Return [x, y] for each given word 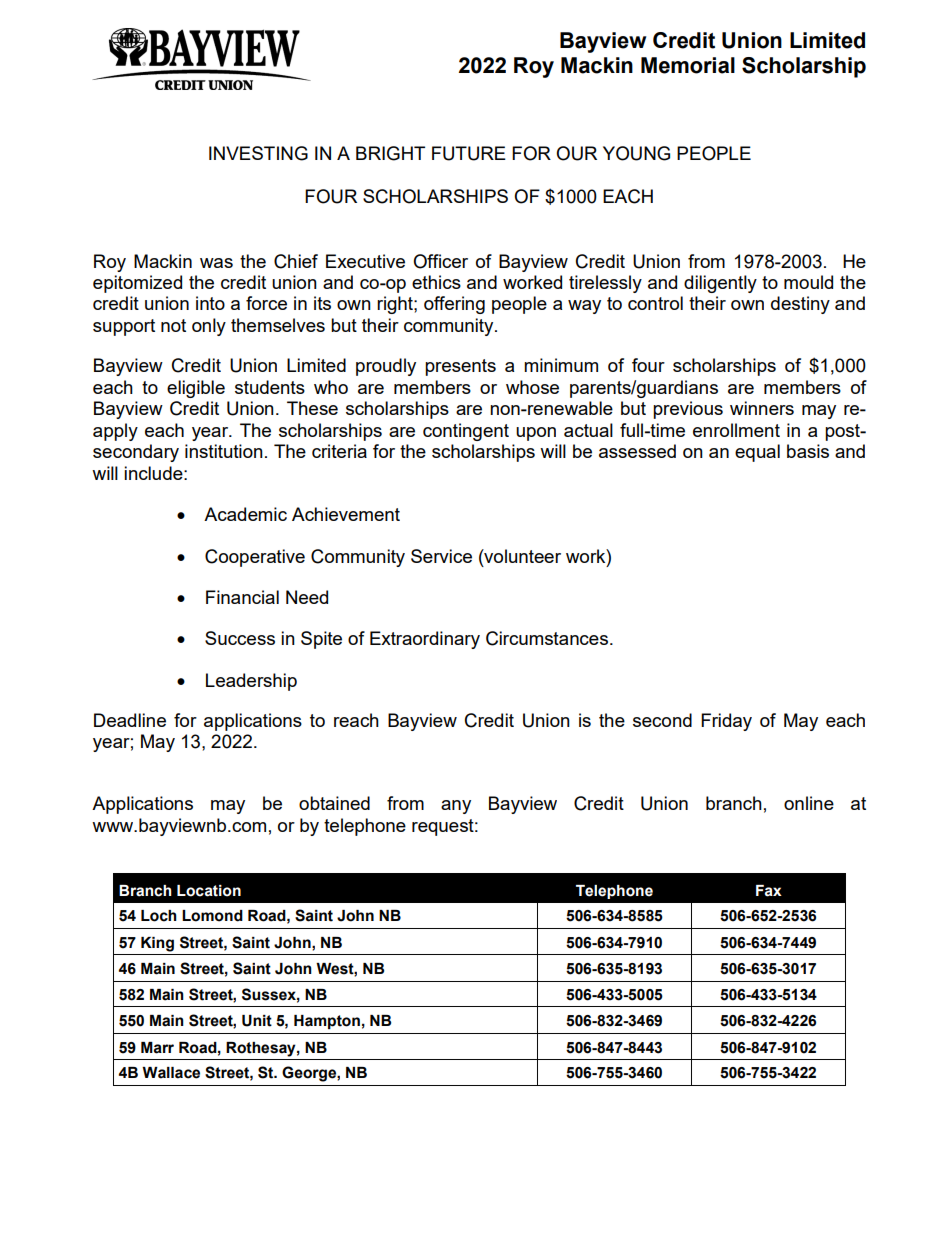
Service [441, 556]
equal [757, 453]
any [456, 807]
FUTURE [469, 153]
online [809, 803]
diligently [720, 284]
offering [454, 305]
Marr [157, 1048]
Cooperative [255, 558]
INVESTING [258, 153]
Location [209, 891]
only [209, 327]
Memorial [688, 65]
